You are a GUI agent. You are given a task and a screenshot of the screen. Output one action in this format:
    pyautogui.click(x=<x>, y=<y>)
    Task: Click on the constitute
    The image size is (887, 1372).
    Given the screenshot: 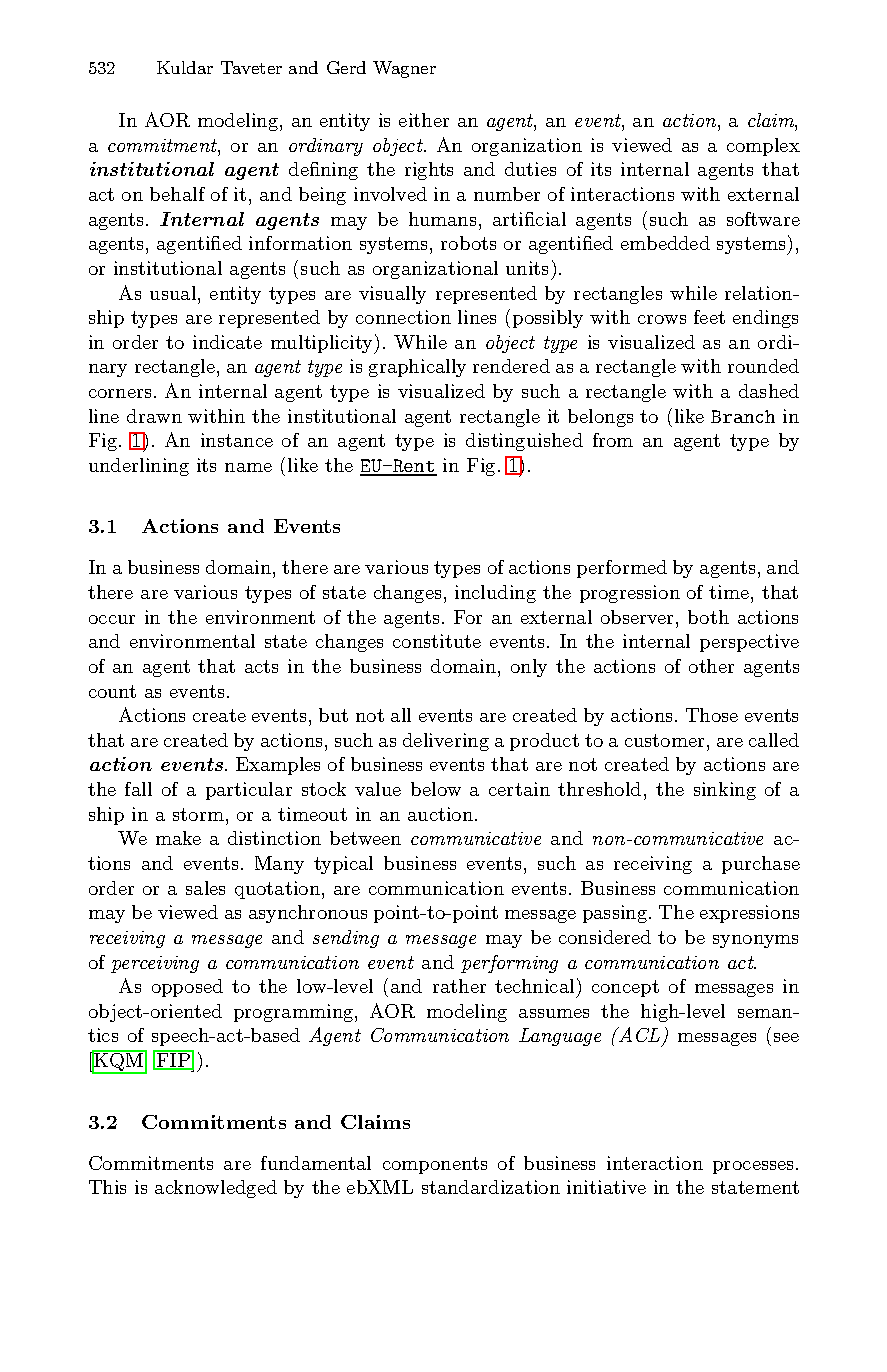 What is the action you would take?
    pyautogui.click(x=437, y=641)
